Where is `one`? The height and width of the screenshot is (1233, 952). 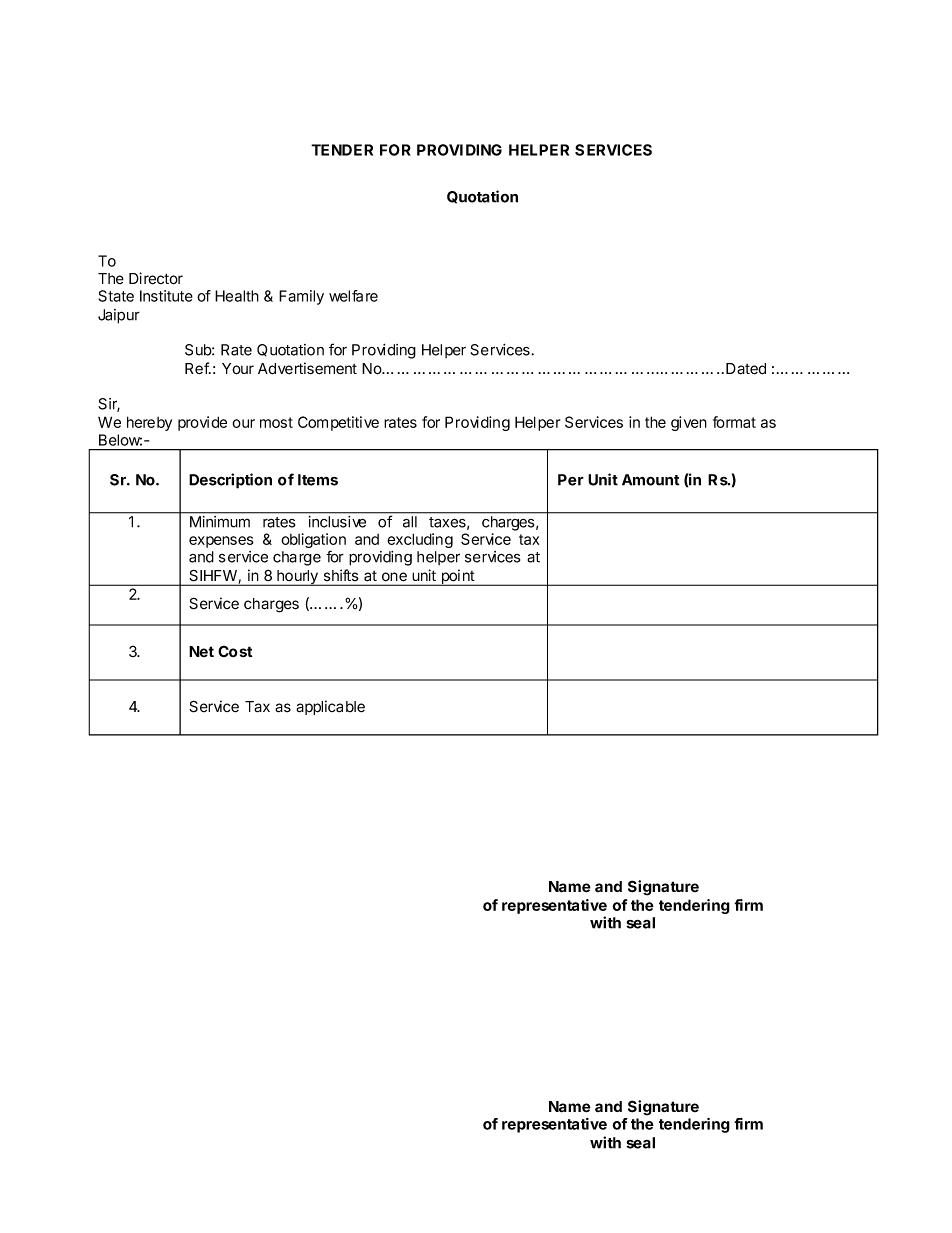
one is located at coordinates (394, 576).
